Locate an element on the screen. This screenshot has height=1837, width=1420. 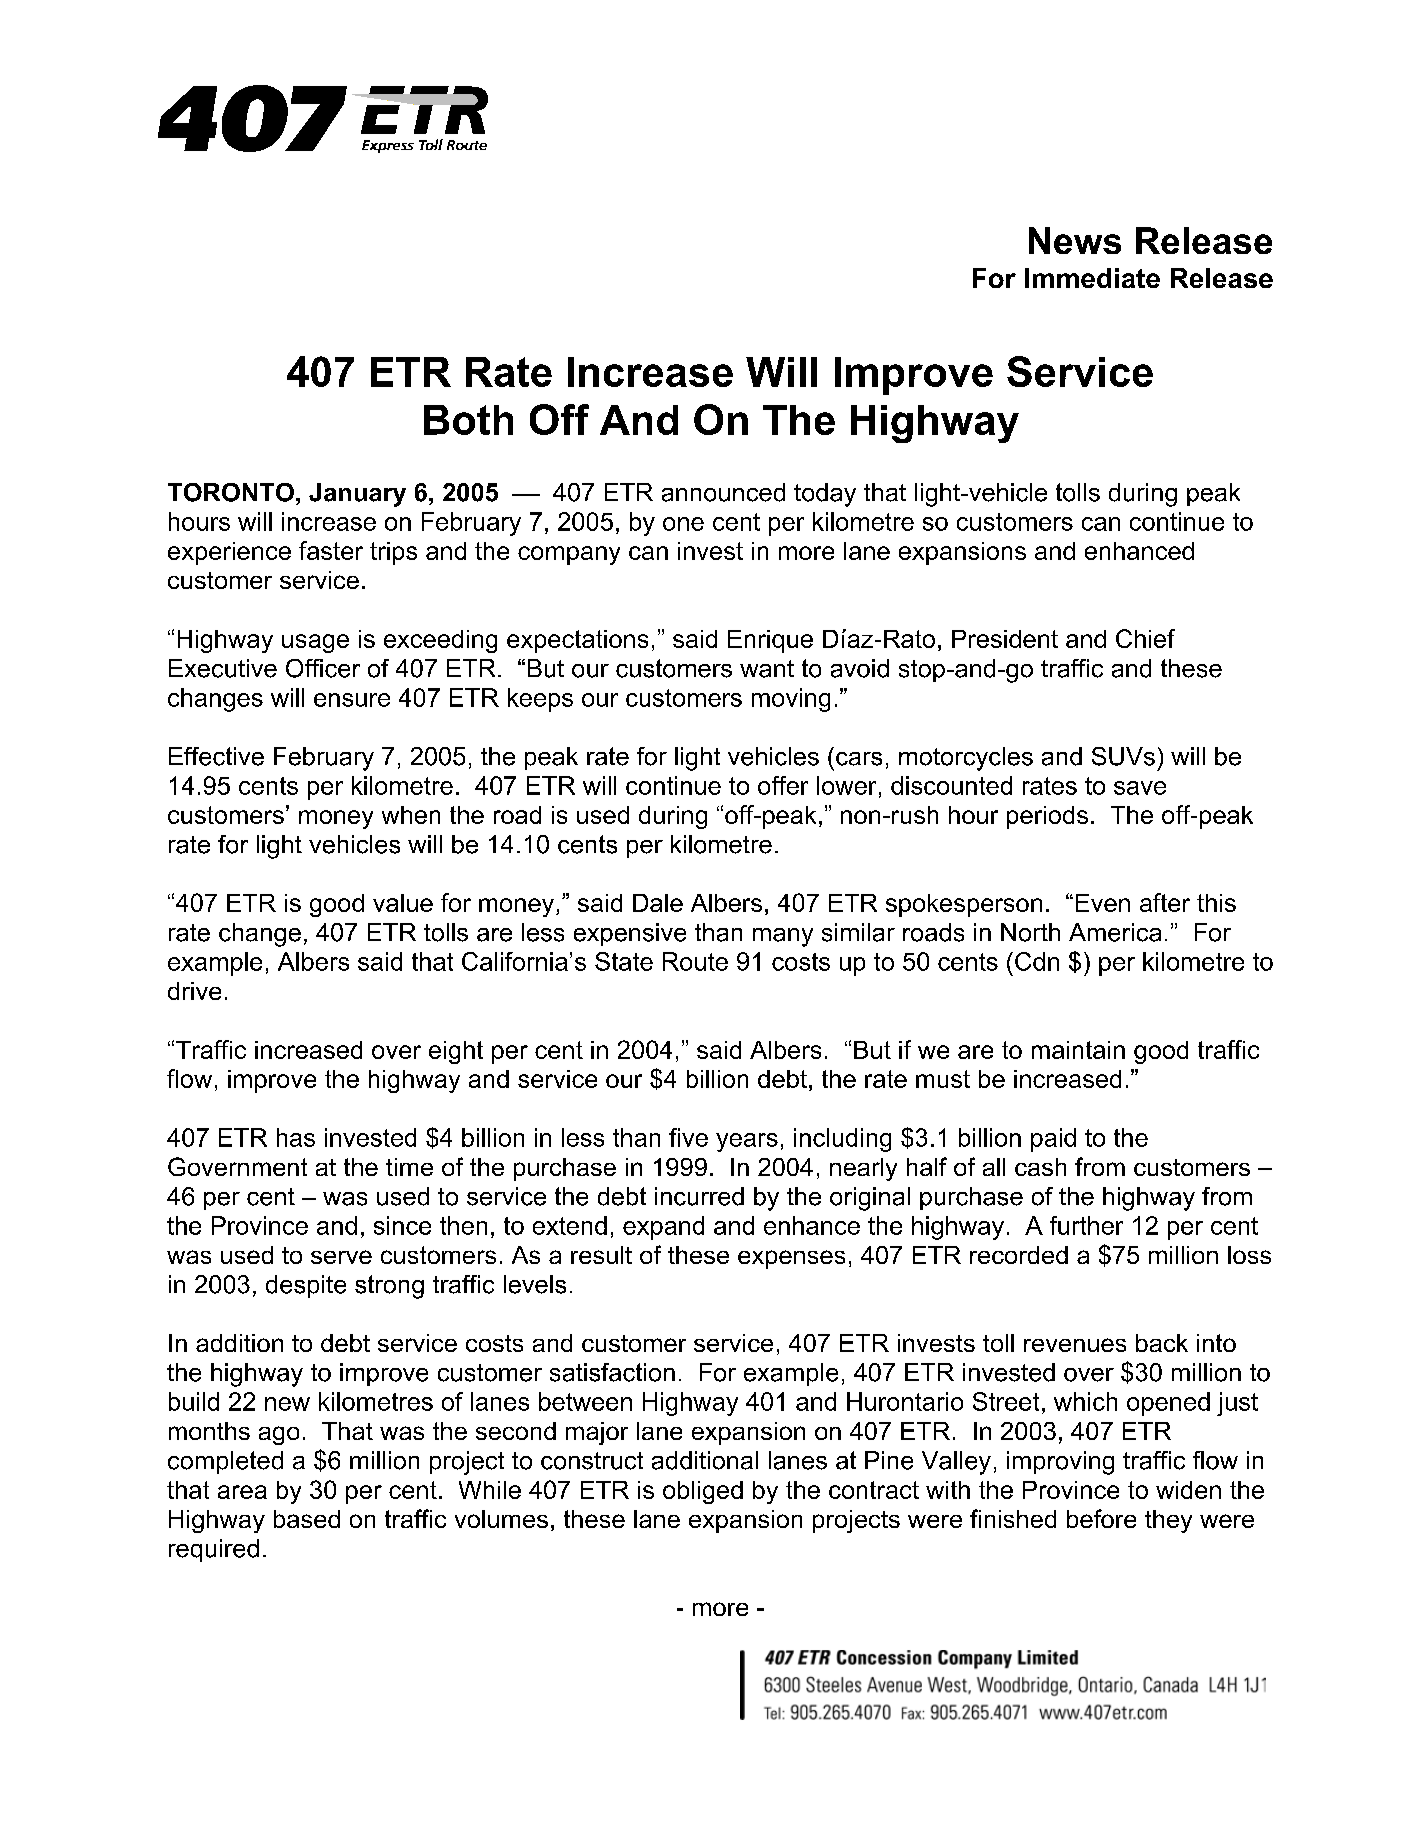
before is located at coordinates (1101, 1518).
